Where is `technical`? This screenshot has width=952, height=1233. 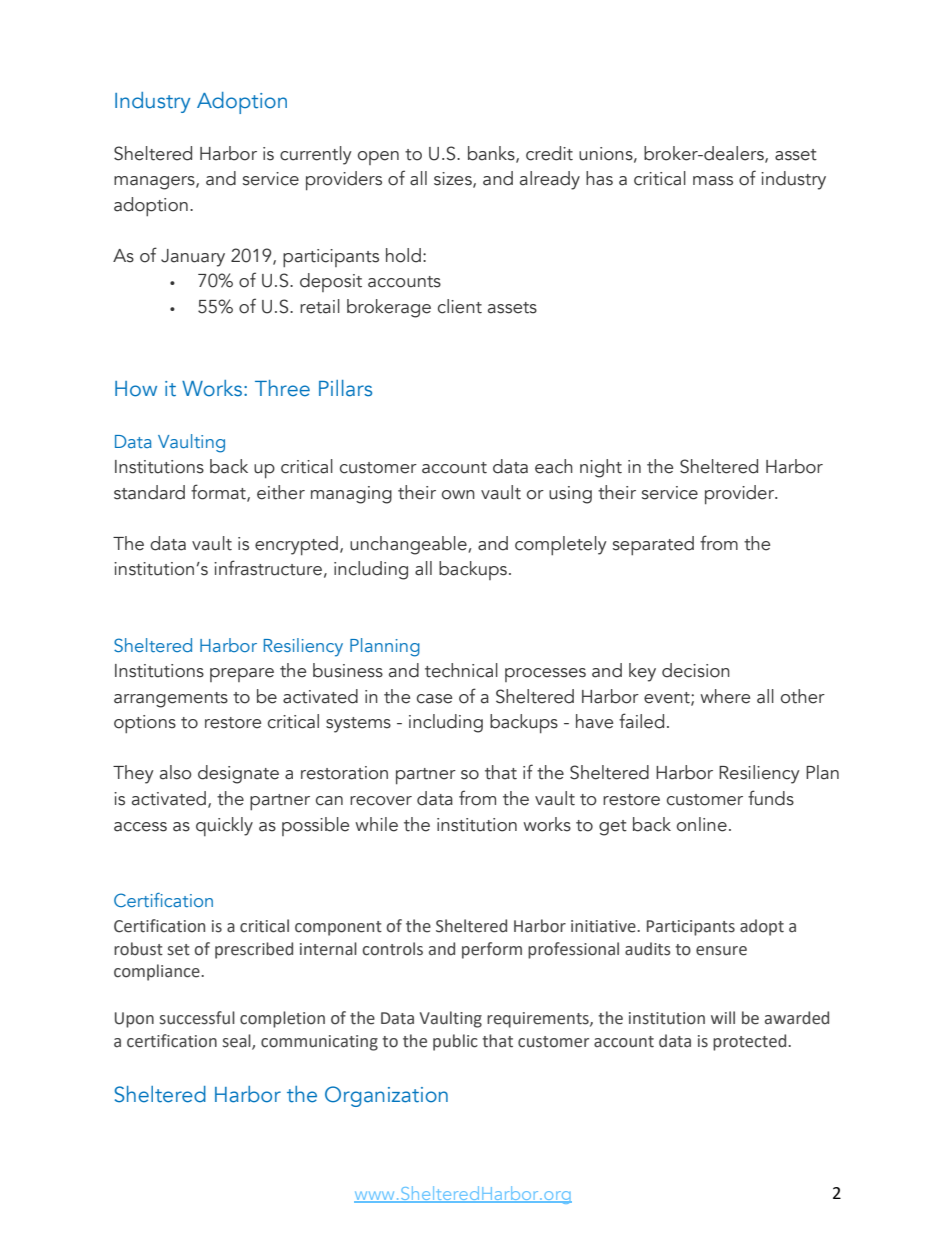 technical is located at coordinates (461, 670).
